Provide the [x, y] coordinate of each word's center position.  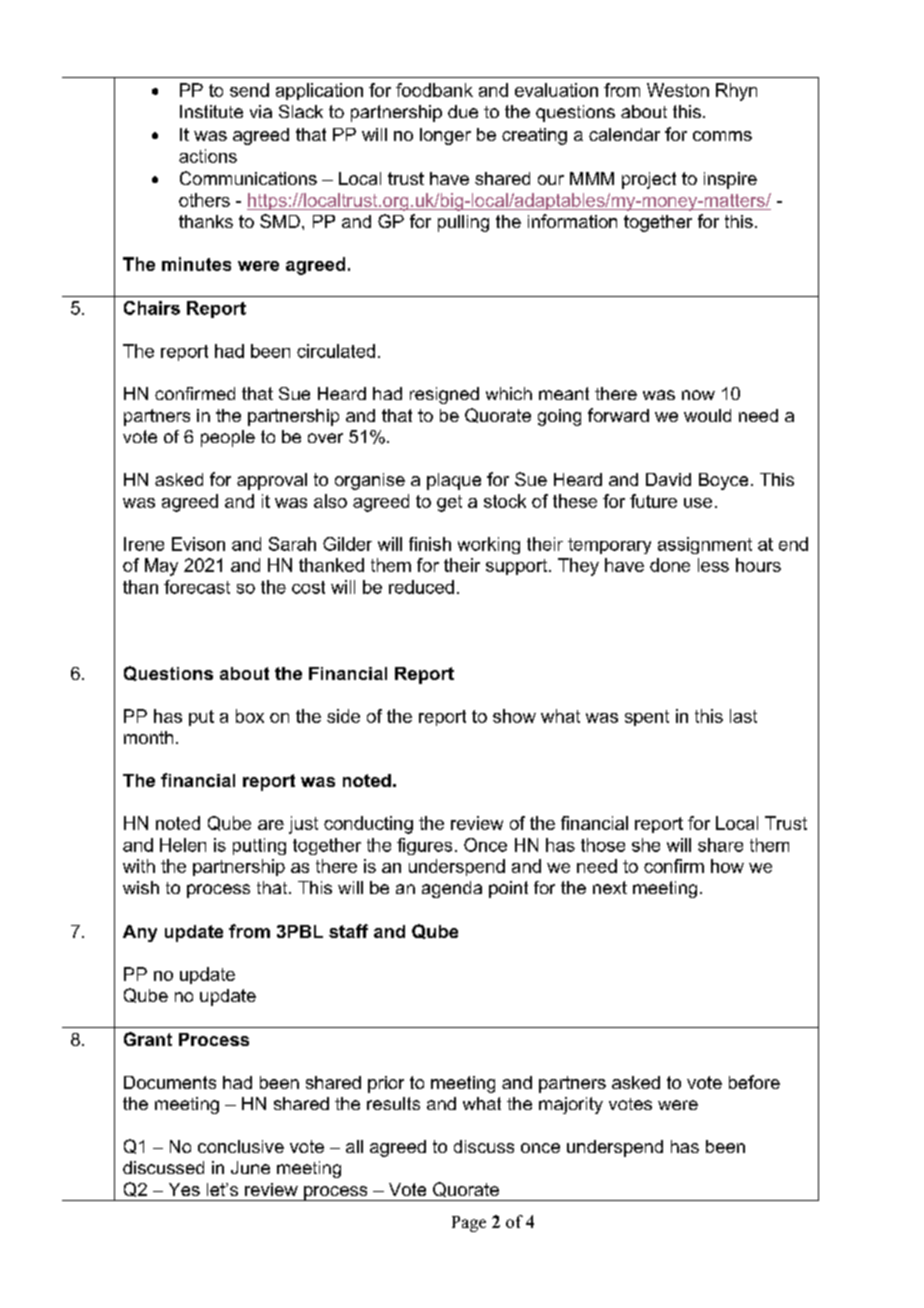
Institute [211, 111]
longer [445, 136]
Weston [678, 90]
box [250, 716]
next [610, 887]
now [698, 395]
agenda [452, 889]
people [228, 438]
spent [647, 718]
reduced [421, 587]
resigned [444, 395]
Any [140, 933]
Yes [184, 1189]
